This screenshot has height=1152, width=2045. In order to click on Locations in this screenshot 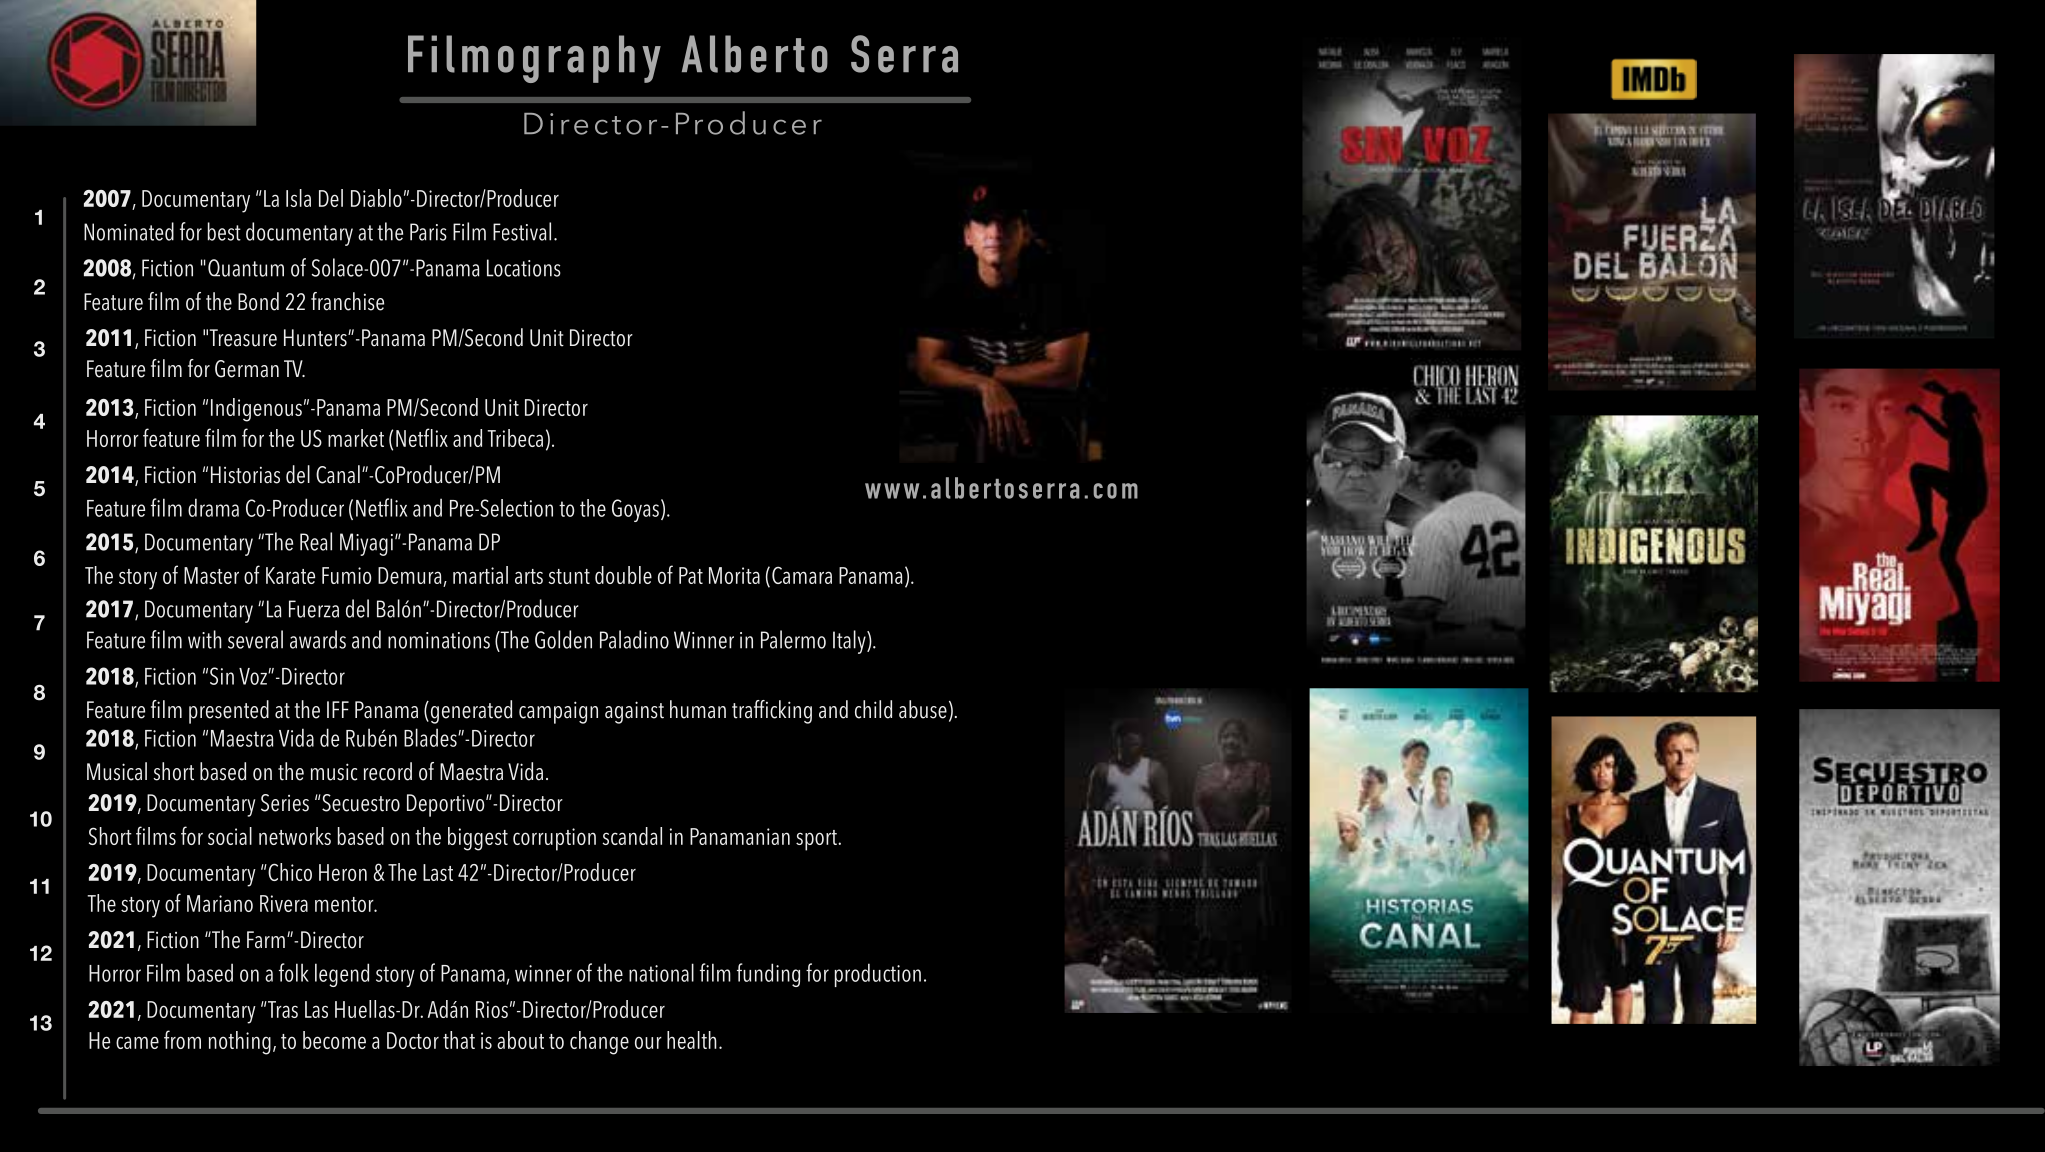, I will do `click(524, 268)`.
